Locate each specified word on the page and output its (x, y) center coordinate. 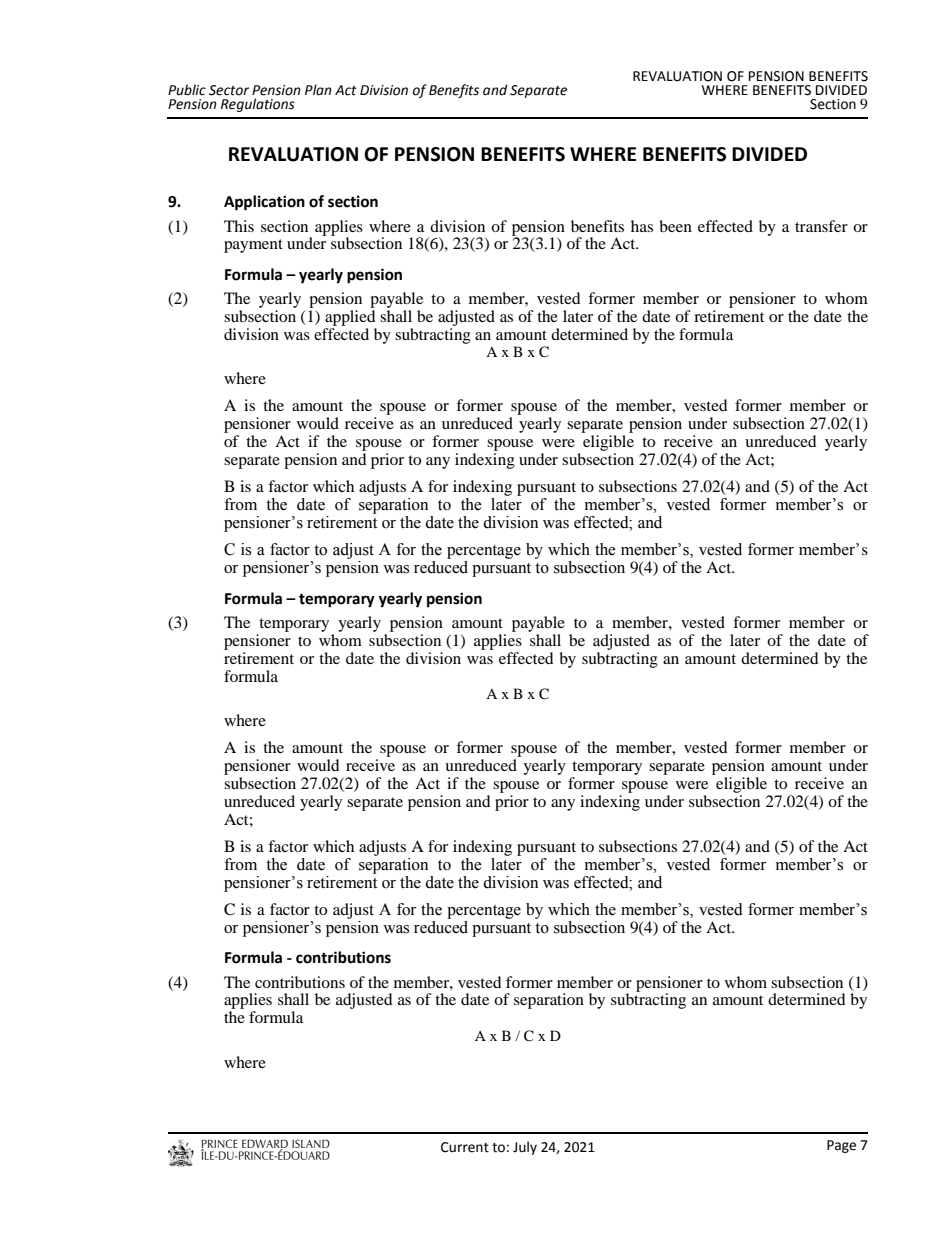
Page (841, 1146)
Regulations (258, 105)
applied (350, 318)
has (642, 226)
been (675, 226)
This (239, 226)
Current (465, 1147)
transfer (821, 226)
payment (253, 246)
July (525, 1148)
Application (264, 203)
